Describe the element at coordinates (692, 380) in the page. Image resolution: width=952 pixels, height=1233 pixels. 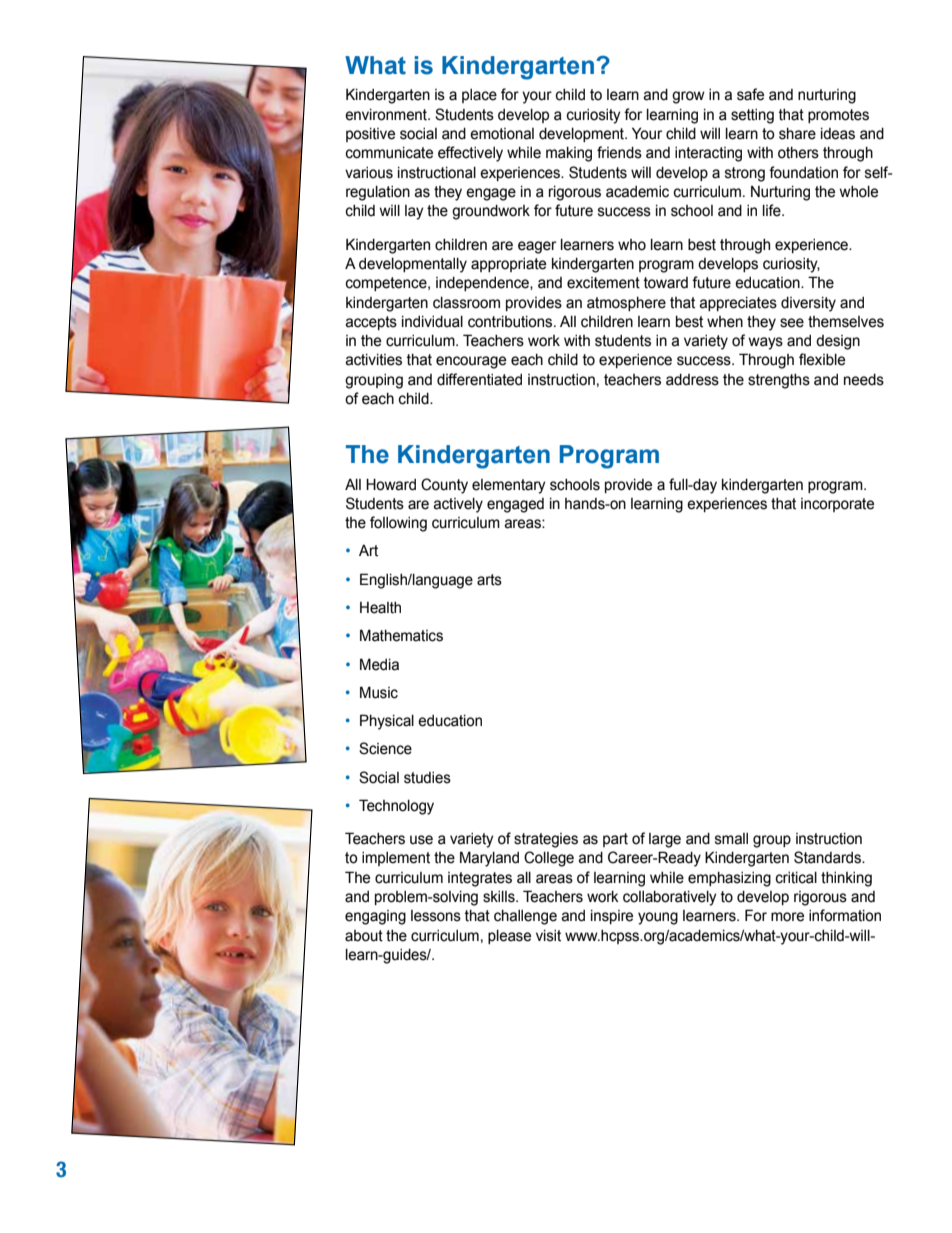
I see `address` at that location.
